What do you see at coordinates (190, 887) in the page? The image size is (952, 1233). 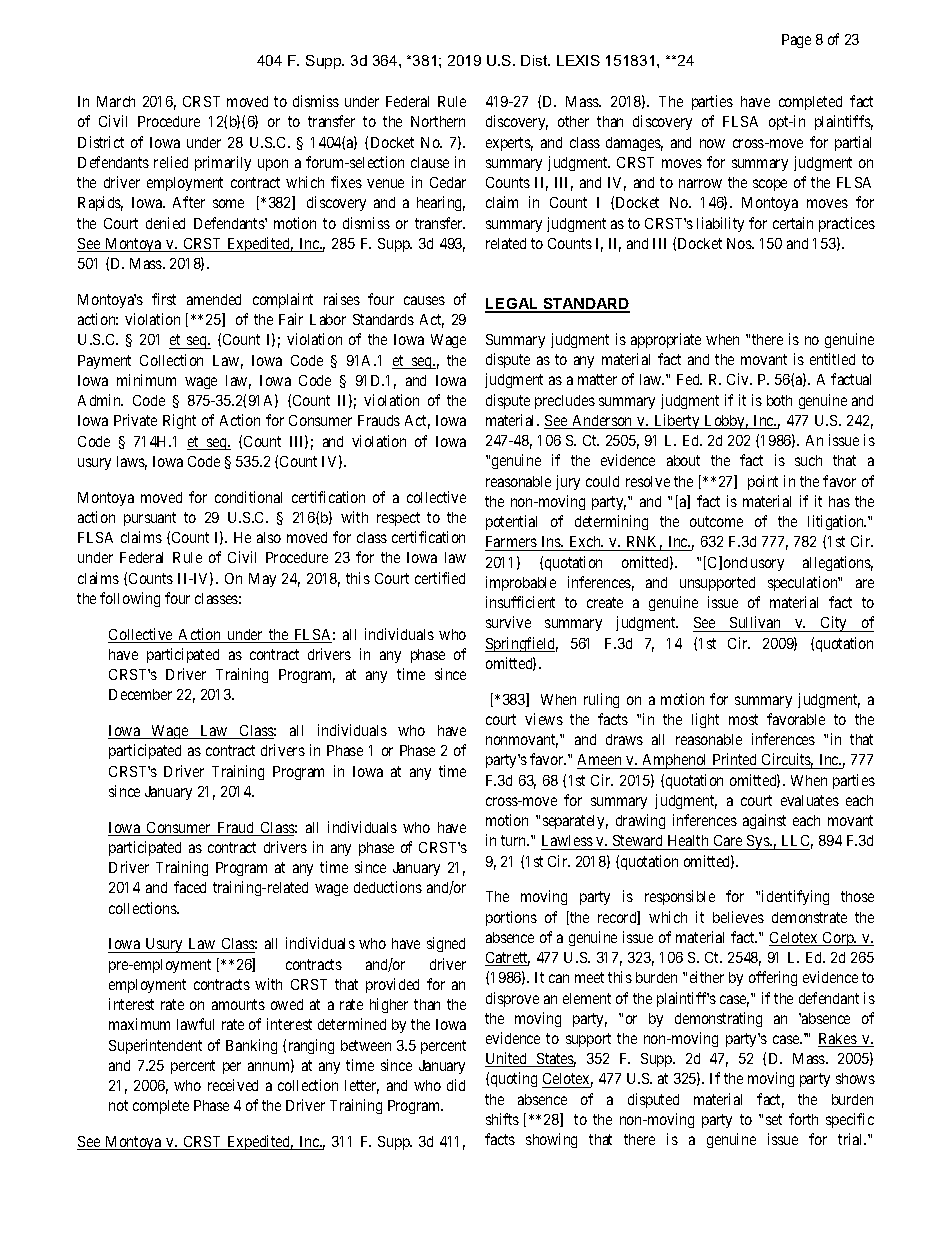 I see `faced` at bounding box center [190, 887].
